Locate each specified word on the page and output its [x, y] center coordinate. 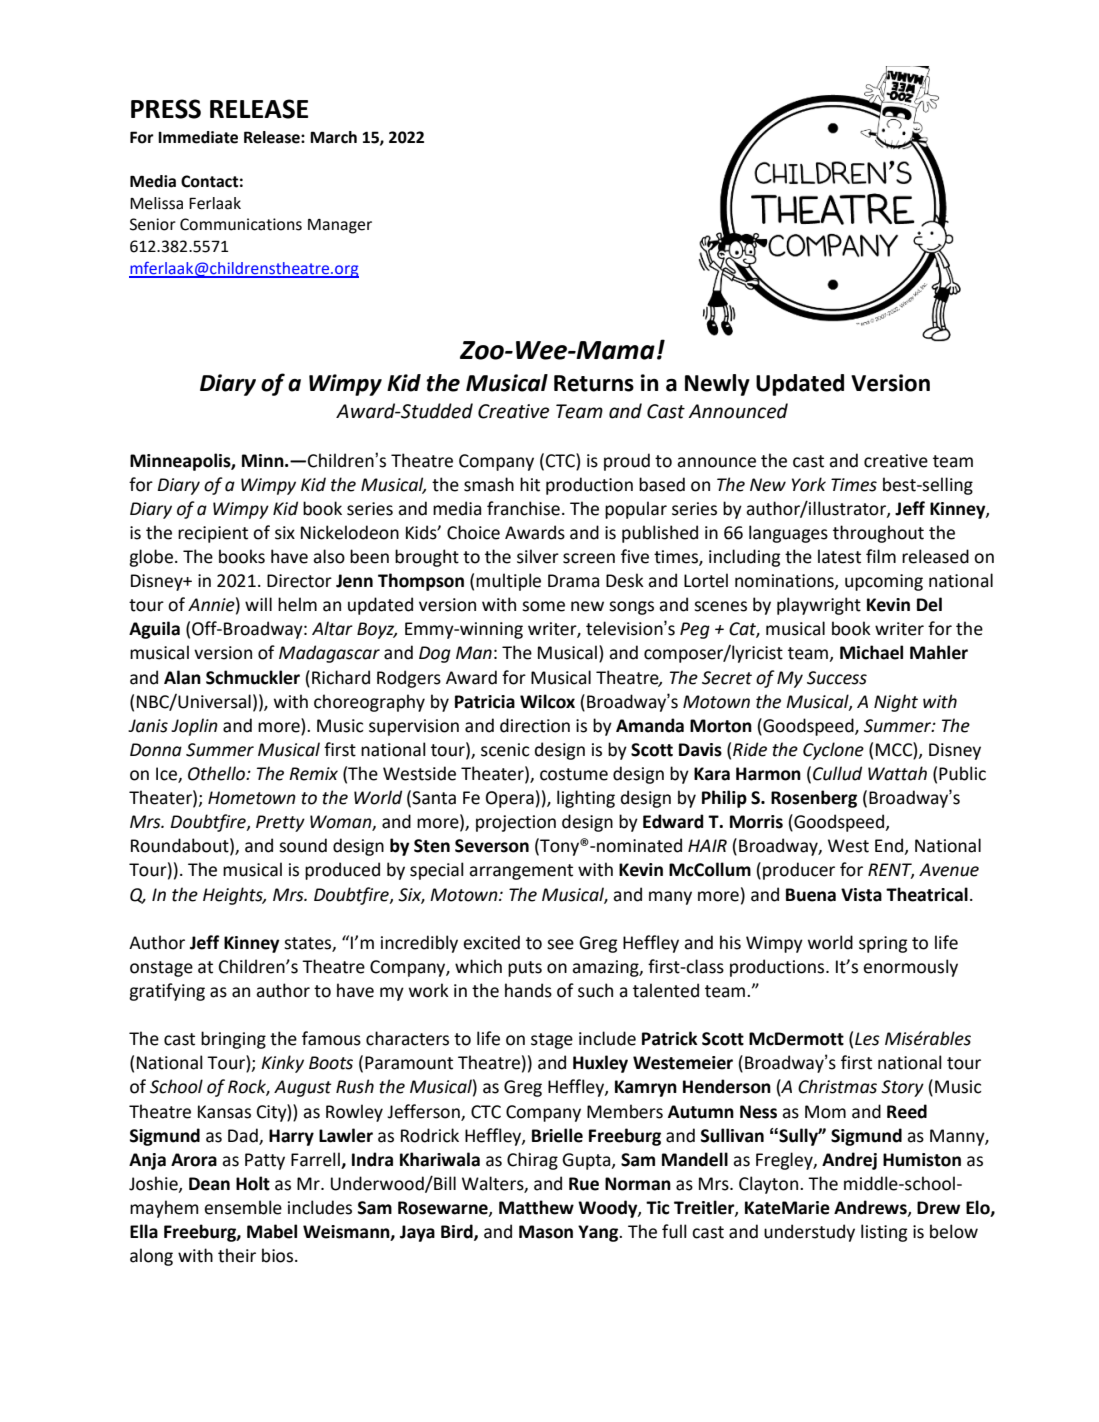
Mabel [272, 1231]
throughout [878, 534]
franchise [523, 508]
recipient [213, 534]
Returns [594, 383]
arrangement [521, 872]
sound [303, 845]
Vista [861, 895]
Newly [717, 385]
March [333, 137]
